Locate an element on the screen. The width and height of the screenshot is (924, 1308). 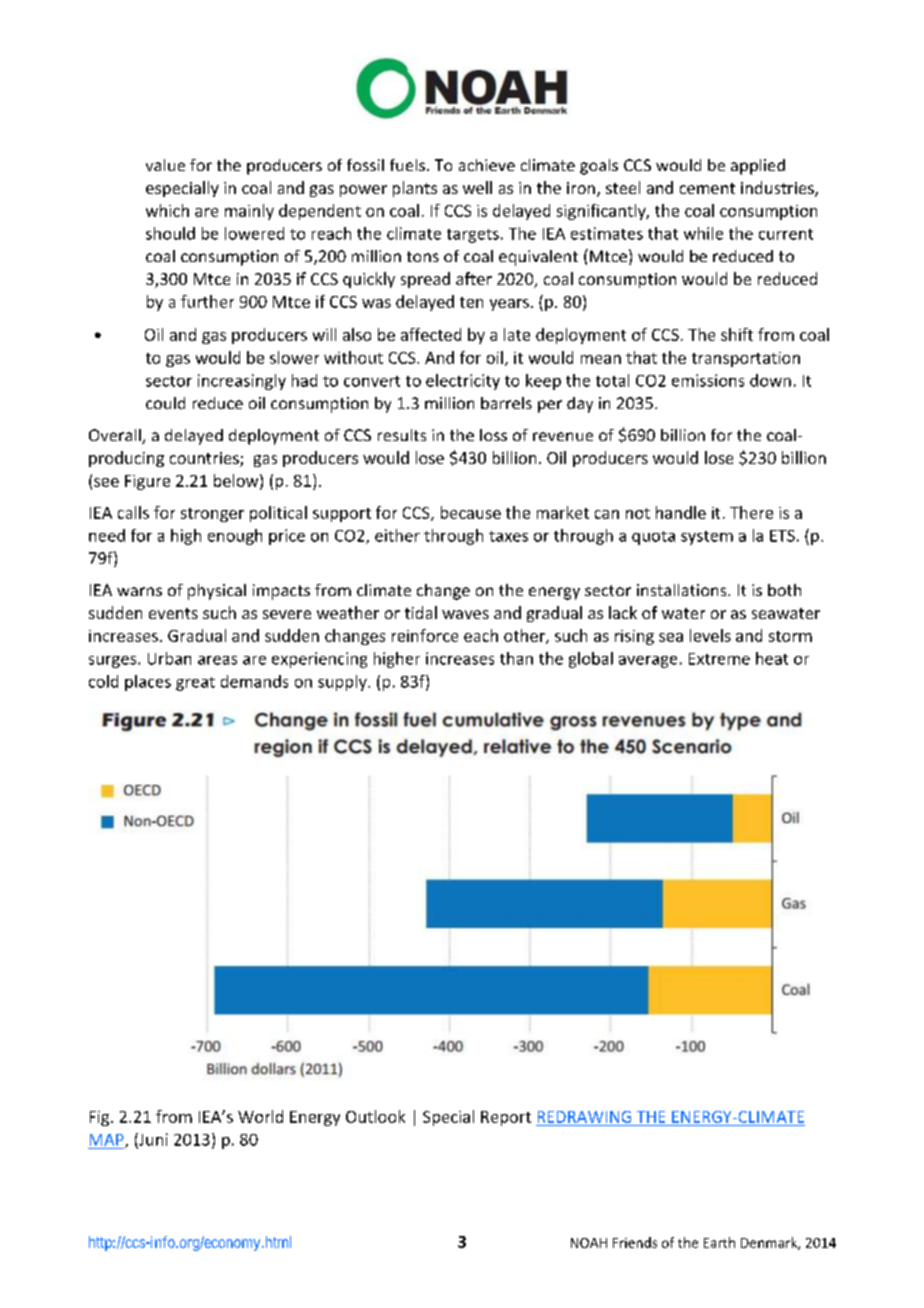
great is located at coordinates (195, 684).
